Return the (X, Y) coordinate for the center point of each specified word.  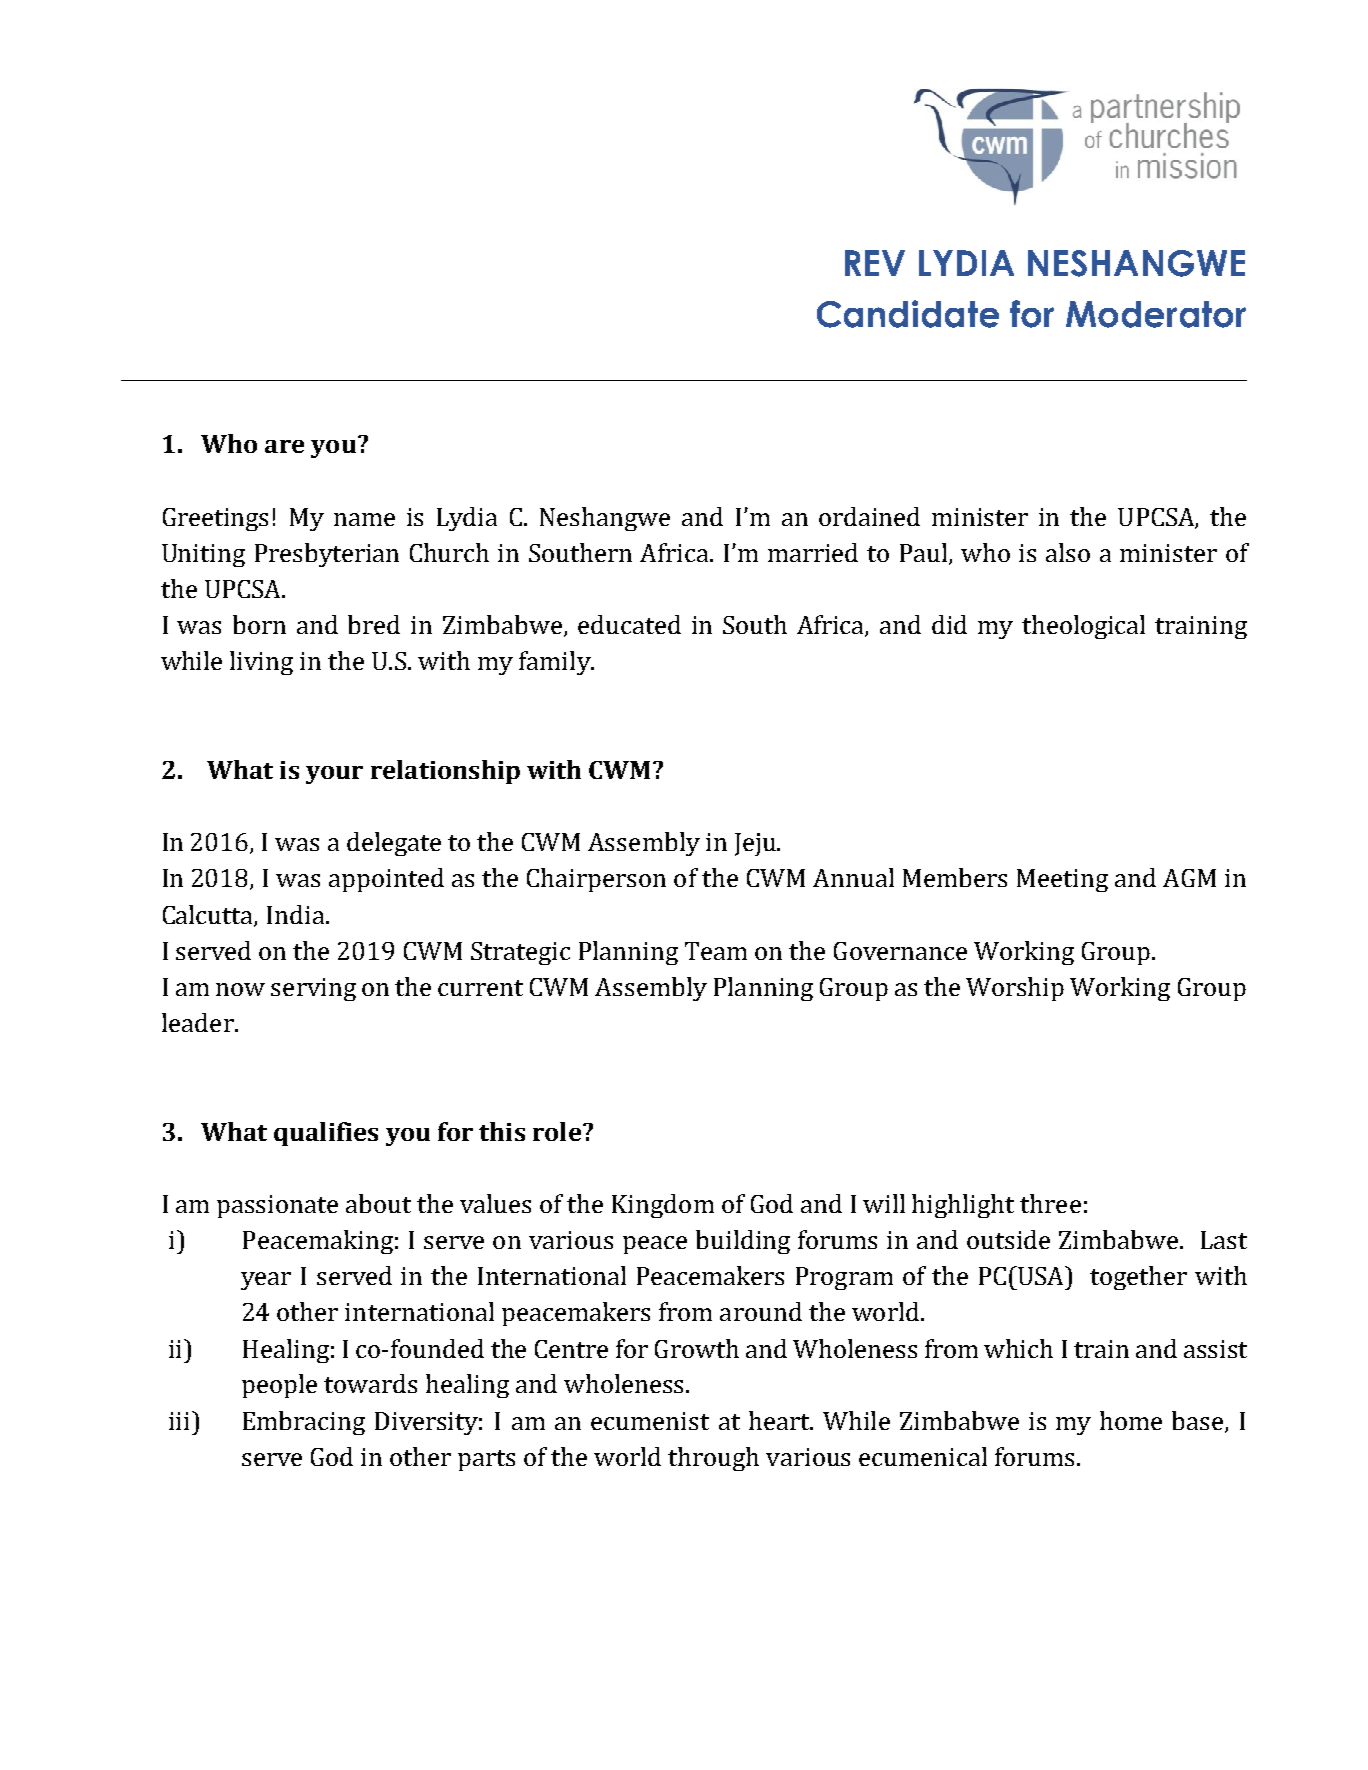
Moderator (1156, 314)
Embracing (304, 1423)
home (1131, 1420)
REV (875, 263)
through (713, 1459)
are (284, 446)
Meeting (1062, 880)
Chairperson (596, 880)
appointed (386, 880)
